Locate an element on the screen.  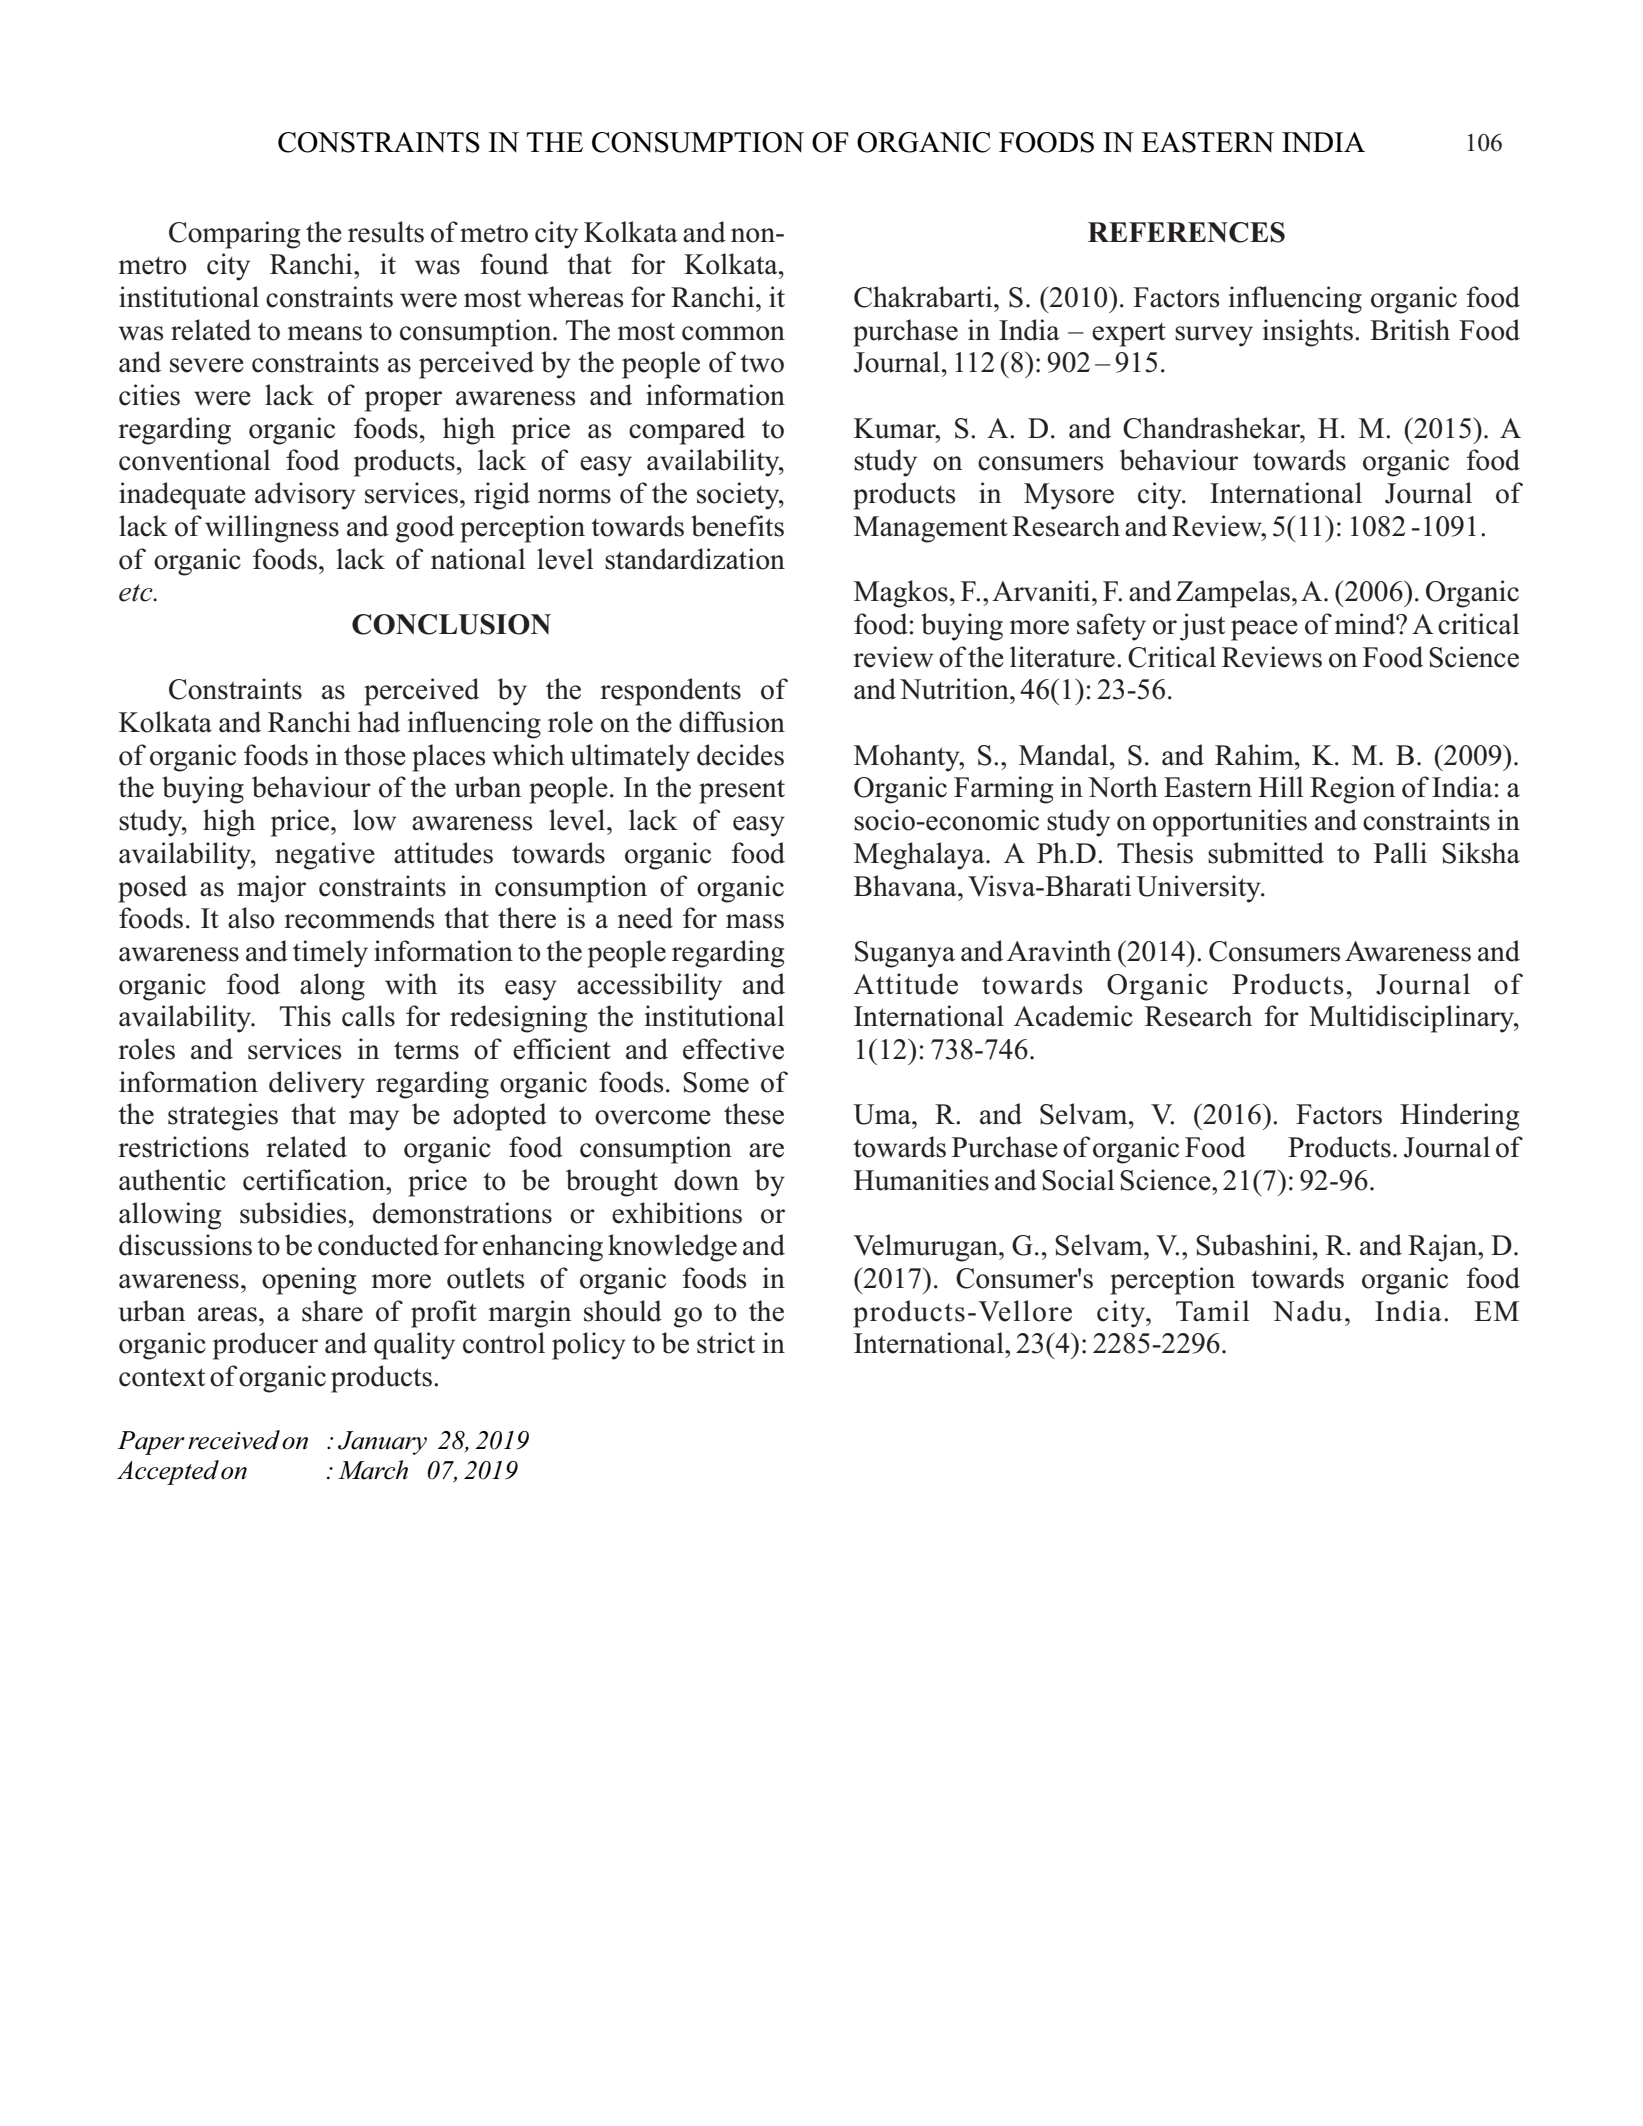
common is located at coordinates (733, 333).
